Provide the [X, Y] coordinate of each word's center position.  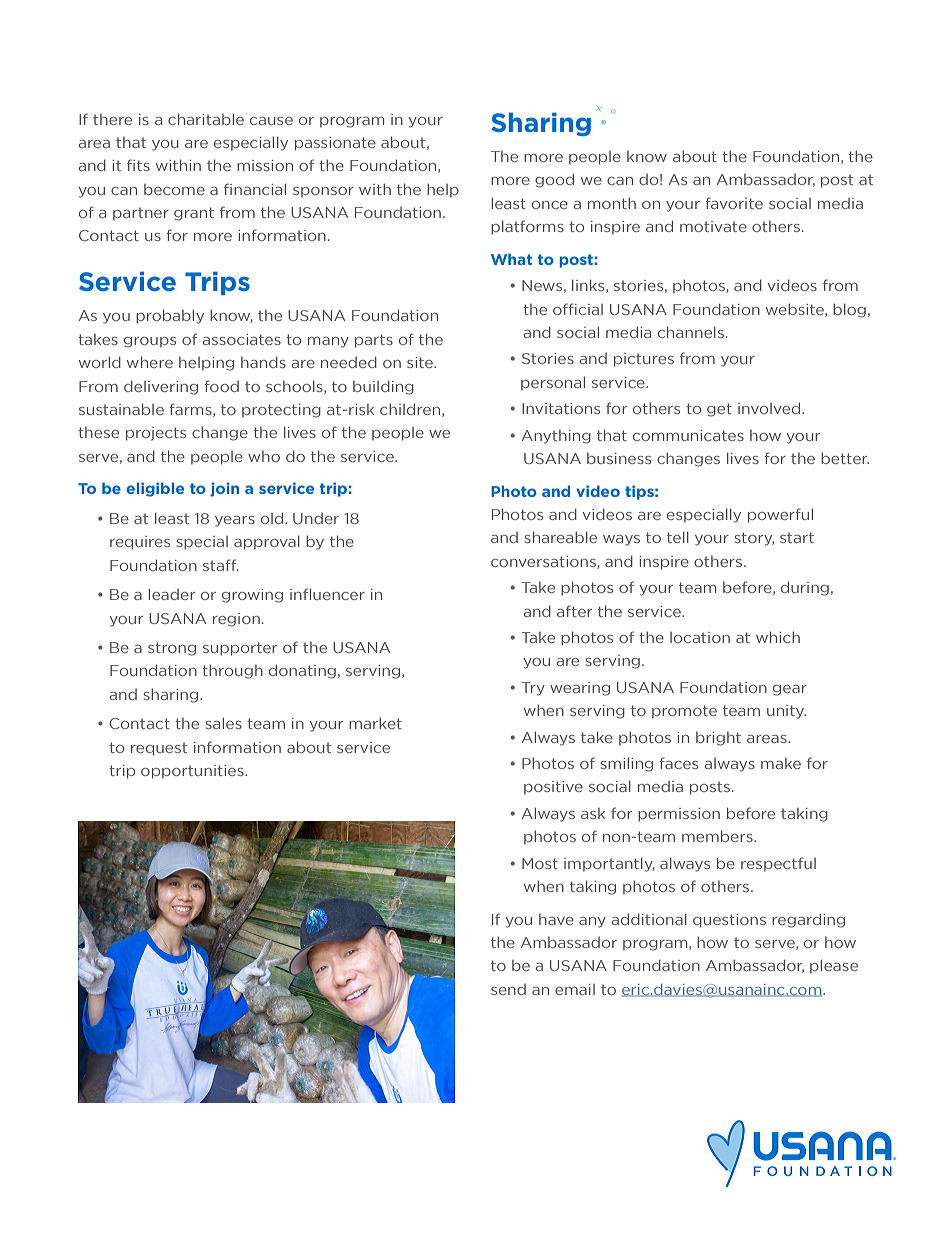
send [508, 989]
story [754, 539]
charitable [206, 119]
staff [221, 565]
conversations [544, 562]
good [554, 180]
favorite [734, 203]
